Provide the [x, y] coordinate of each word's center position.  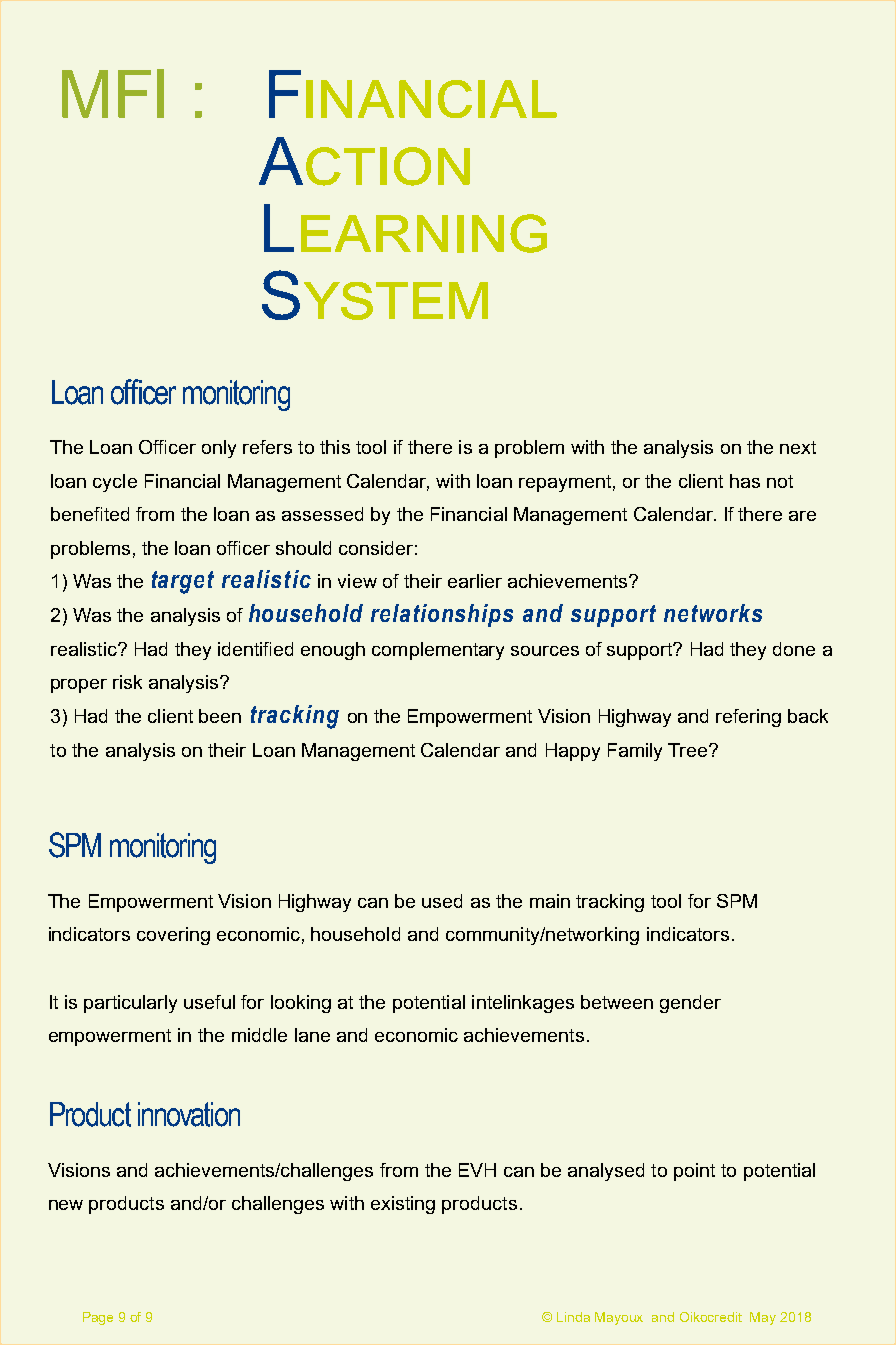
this [335, 447]
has [745, 481]
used [442, 901]
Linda [573, 1317]
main [550, 901]
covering [173, 936]
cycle [115, 483]
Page [98, 1318]
